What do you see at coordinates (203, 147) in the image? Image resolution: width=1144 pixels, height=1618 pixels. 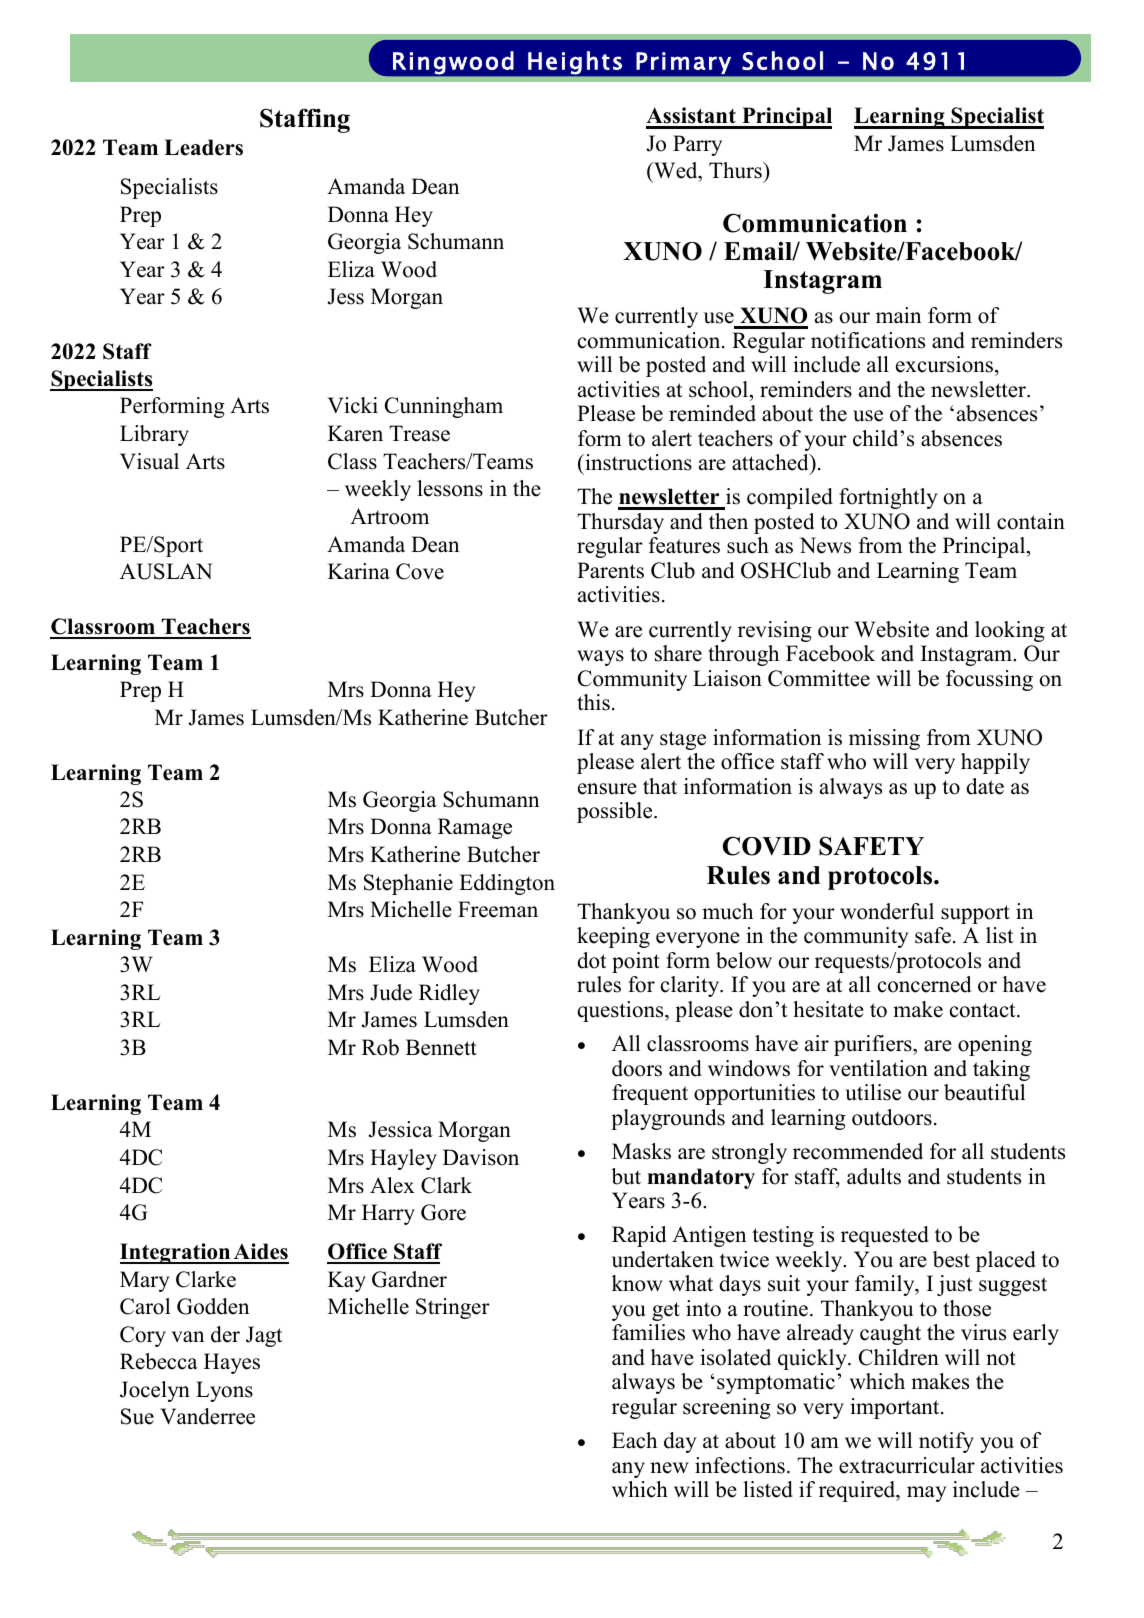 I see `Leaders` at bounding box center [203, 147].
